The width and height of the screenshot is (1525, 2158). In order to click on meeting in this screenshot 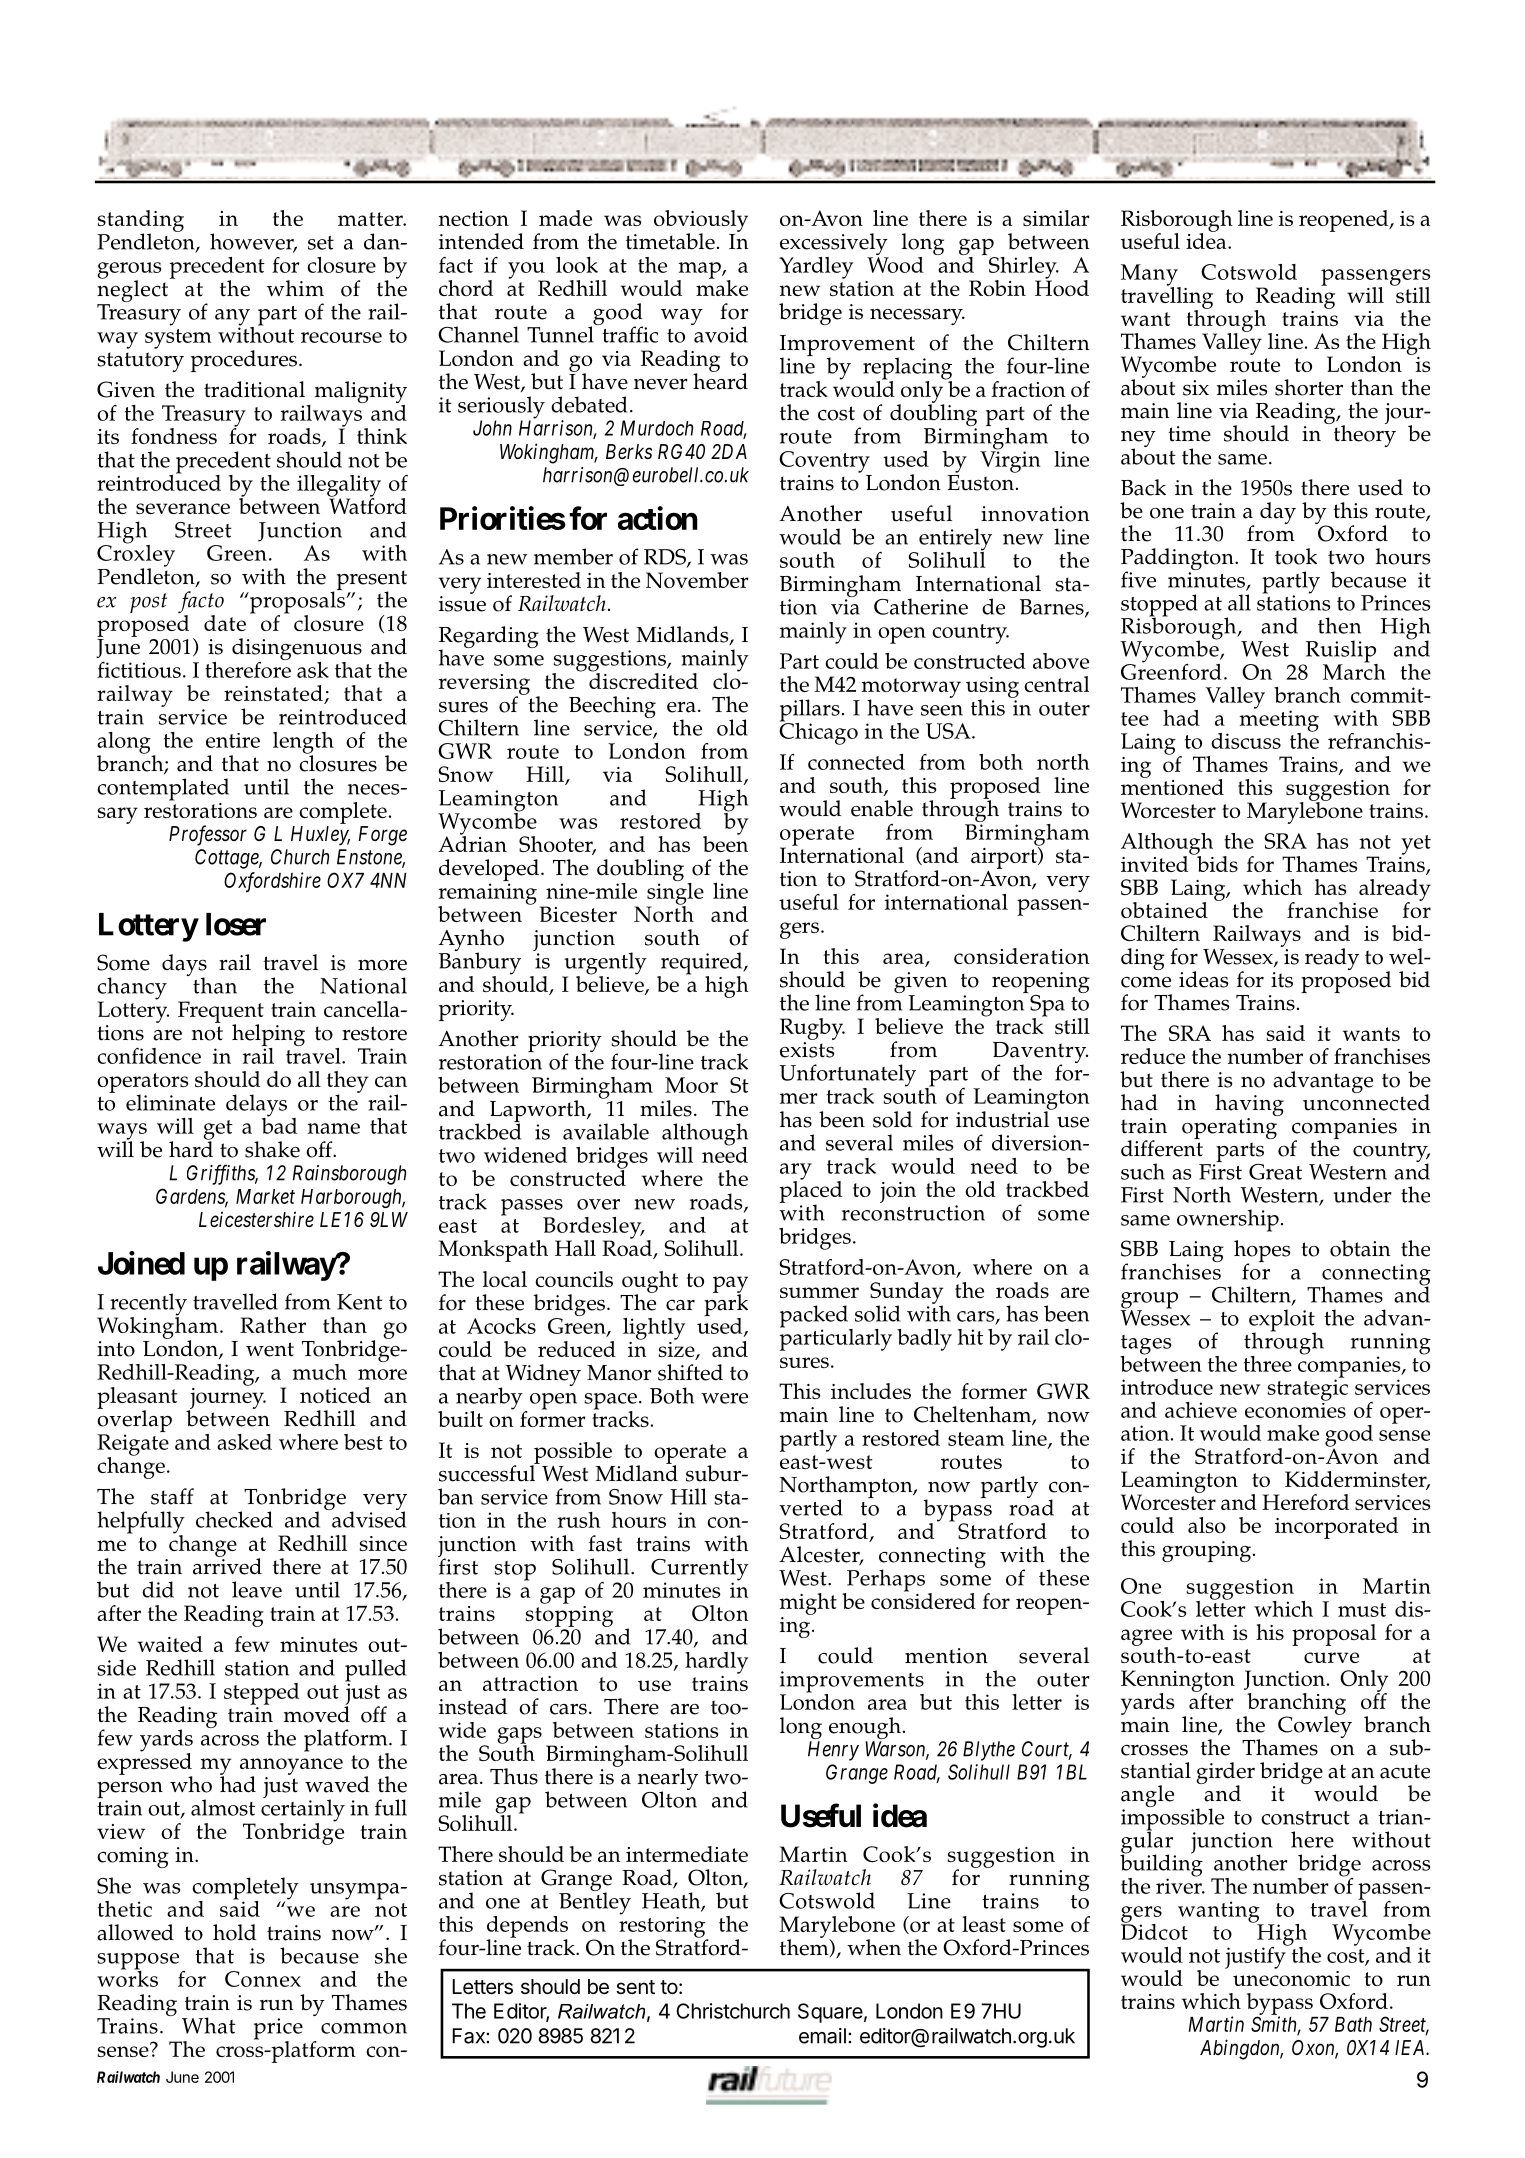, I will do `click(1279, 721)`.
